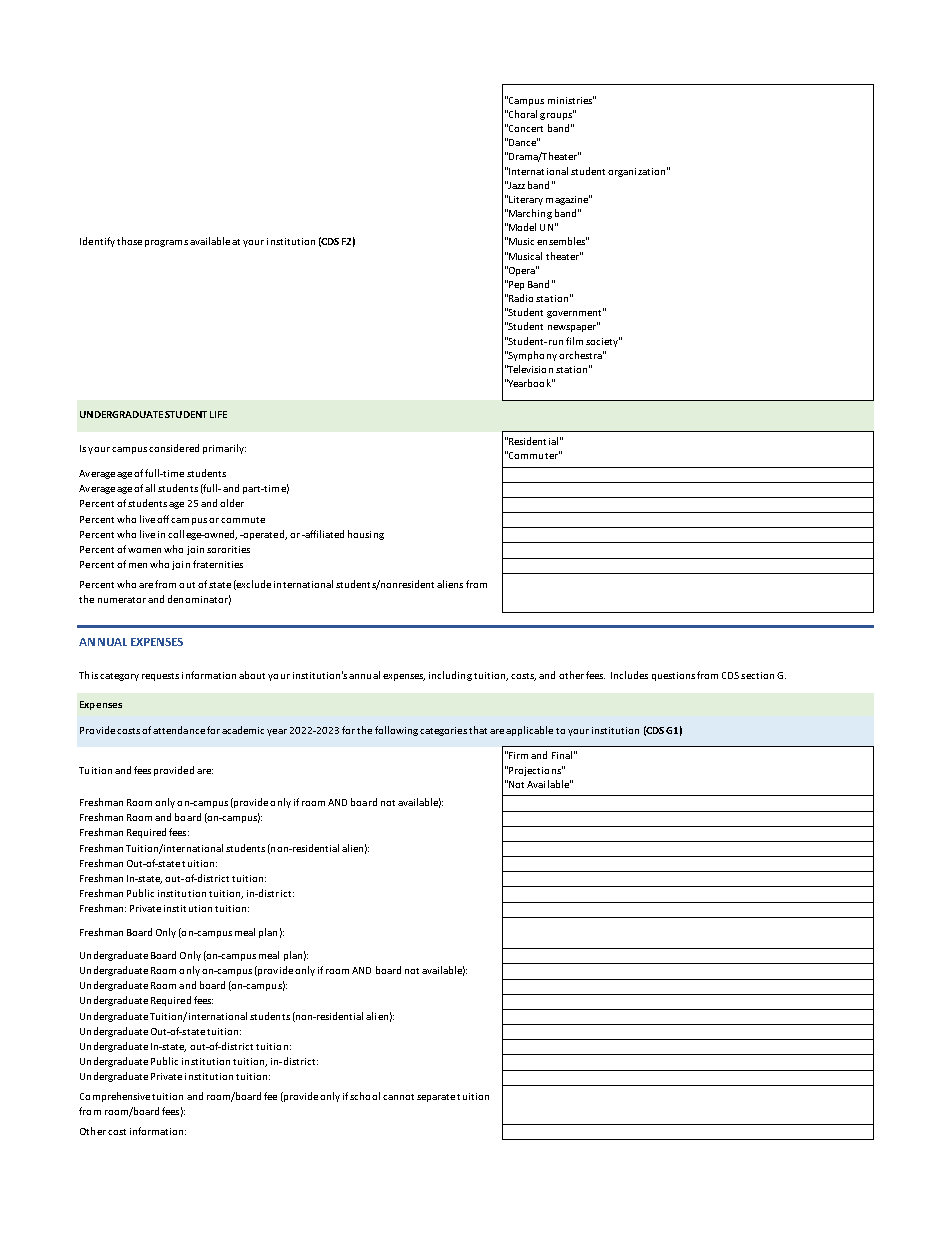 This page has width=952, height=1233. Describe the element at coordinates (166, 243) in the page. I see `programs` at that location.
